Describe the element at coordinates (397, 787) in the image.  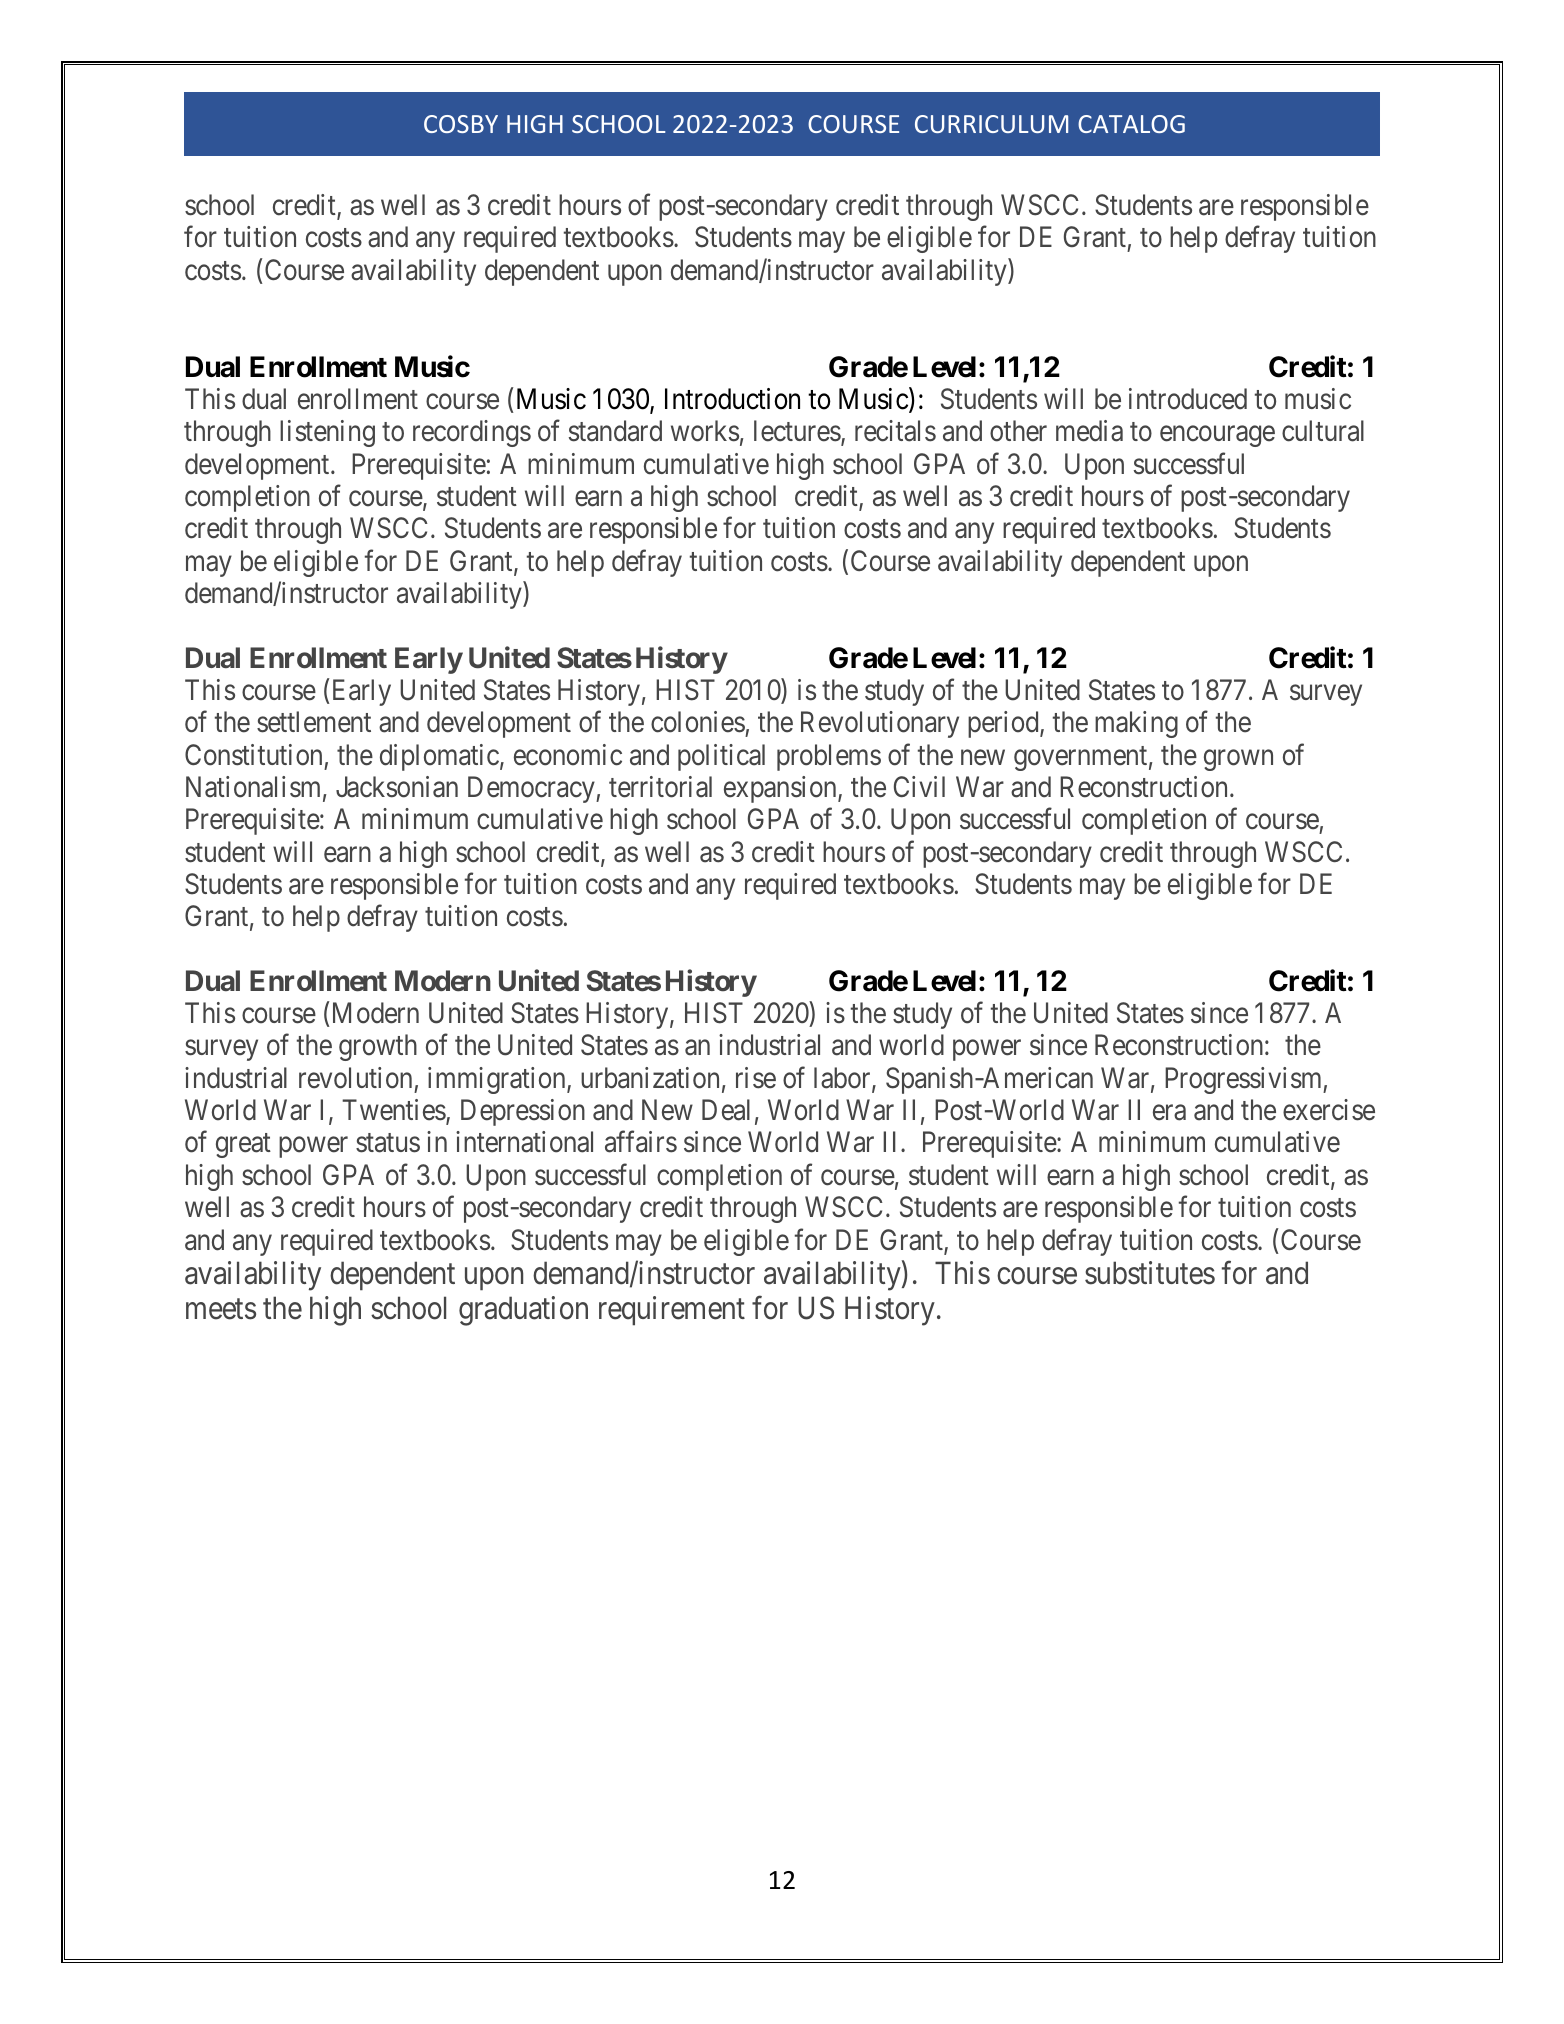
I see `Jacksonian` at that location.
